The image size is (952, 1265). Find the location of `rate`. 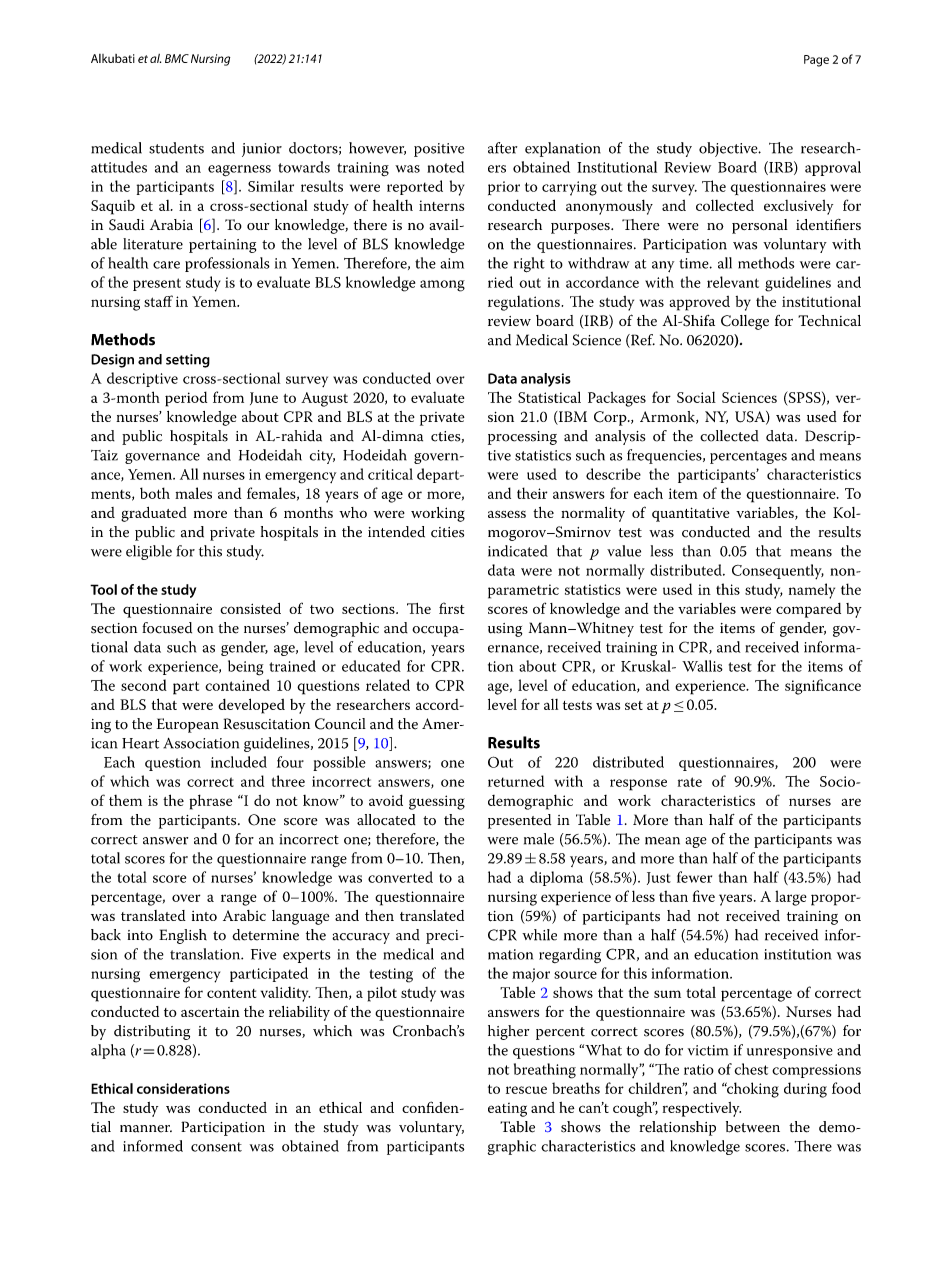

rate is located at coordinates (690, 782).
